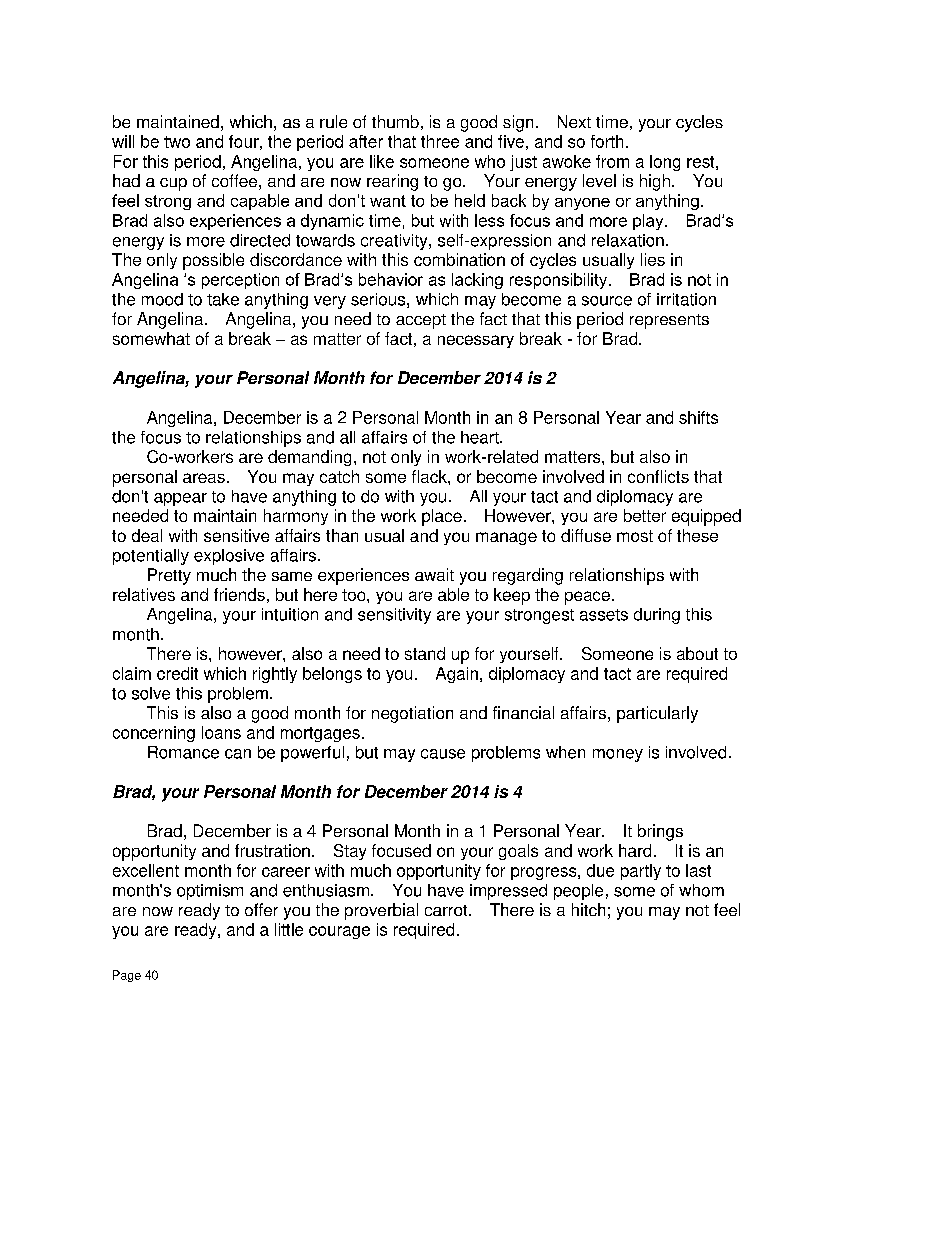 Image resolution: width=952 pixels, height=1233 pixels. What do you see at coordinates (204, 478) in the document?
I see `areas` at bounding box center [204, 478].
